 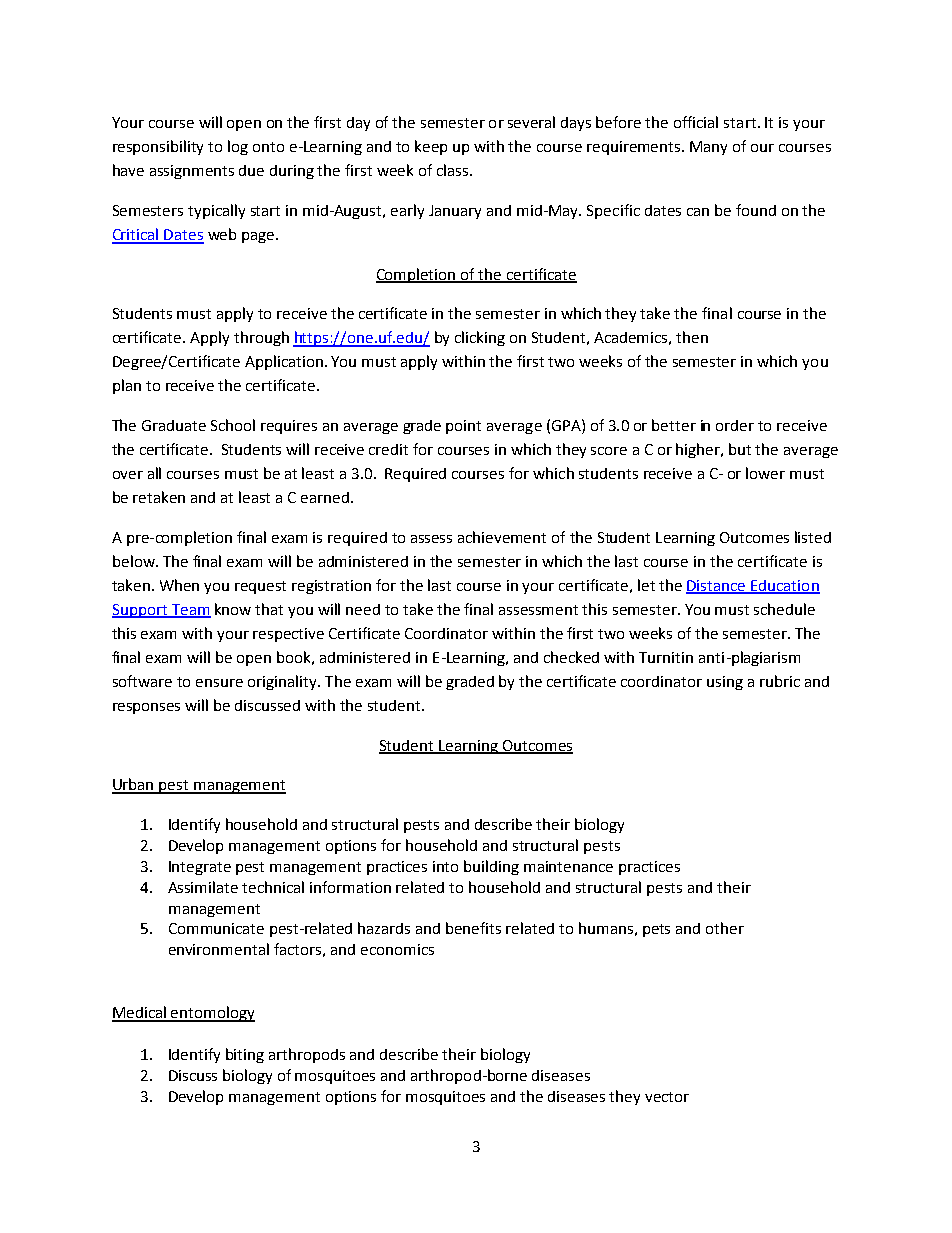 What do you see at coordinates (203, 887) in the screenshot?
I see `Assimilate` at bounding box center [203, 887].
